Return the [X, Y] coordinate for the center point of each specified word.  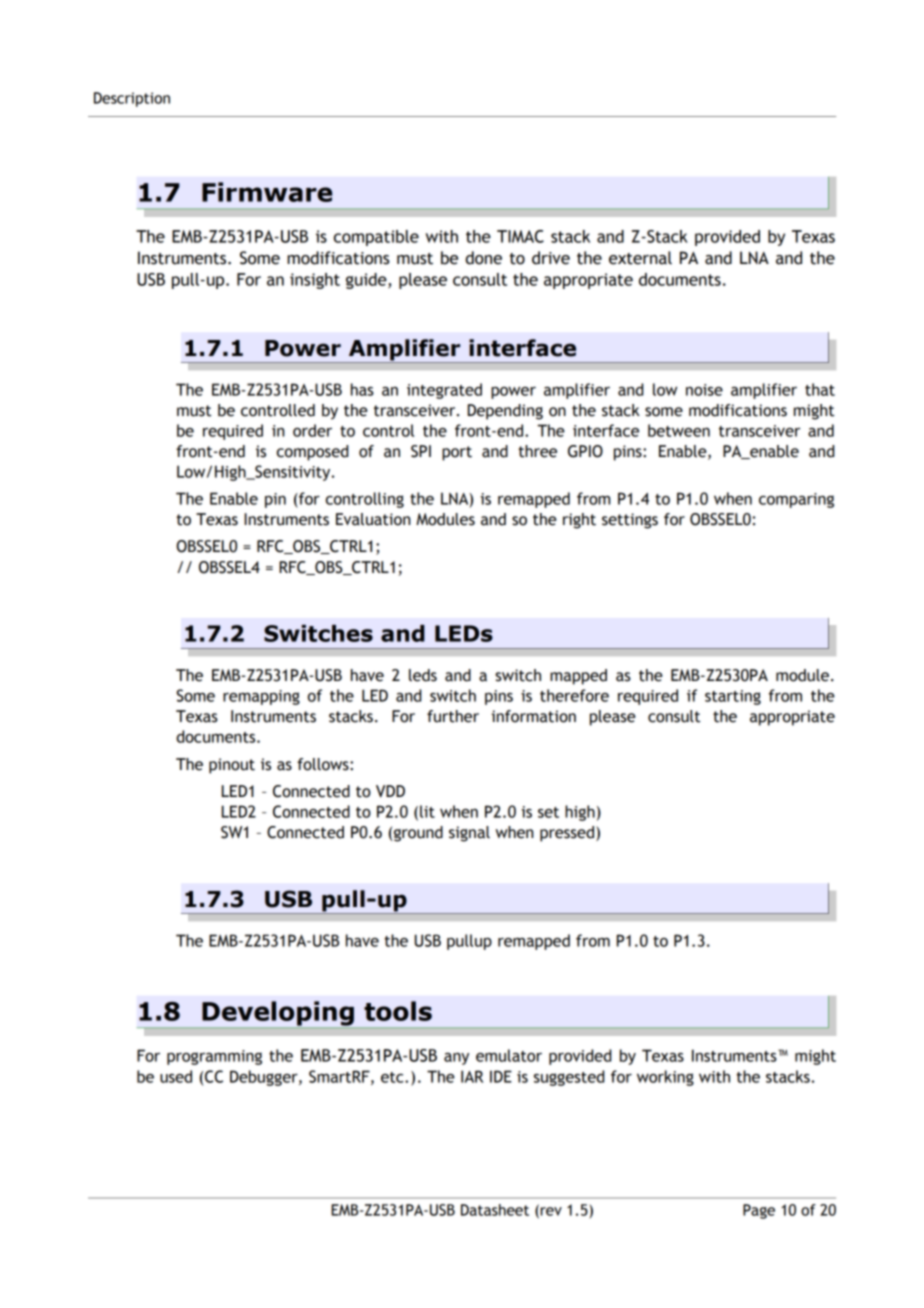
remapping [261, 697]
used [176, 1076]
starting [733, 697]
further [453, 716]
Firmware [267, 192]
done [483, 258]
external [640, 258]
